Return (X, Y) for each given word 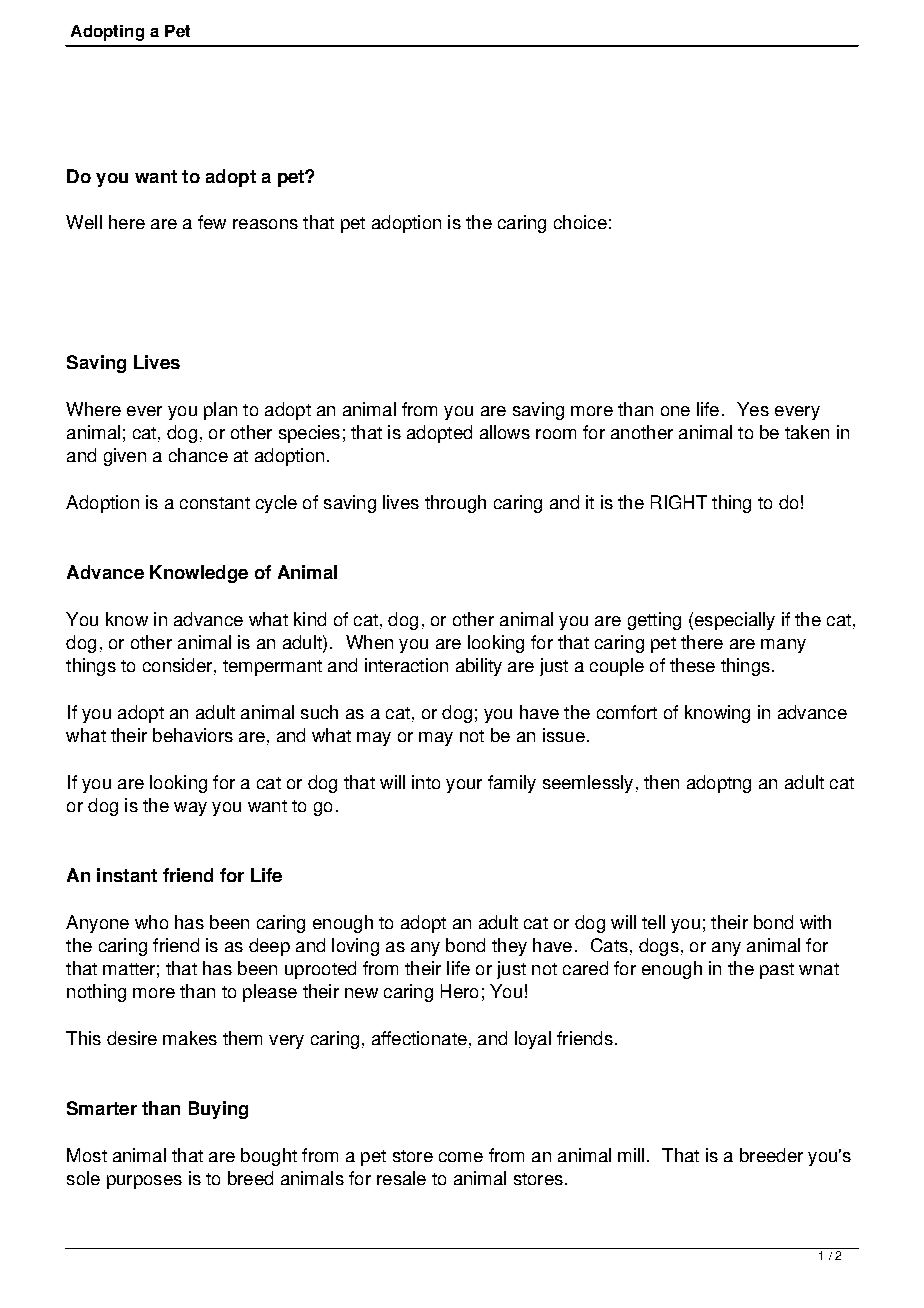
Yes (753, 409)
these (692, 665)
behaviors (193, 735)
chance (198, 455)
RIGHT (679, 502)
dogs (659, 947)
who (151, 922)
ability (479, 667)
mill (631, 1155)
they (509, 947)
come (461, 1157)
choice (580, 222)
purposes (144, 1182)
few (212, 222)
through (455, 504)
